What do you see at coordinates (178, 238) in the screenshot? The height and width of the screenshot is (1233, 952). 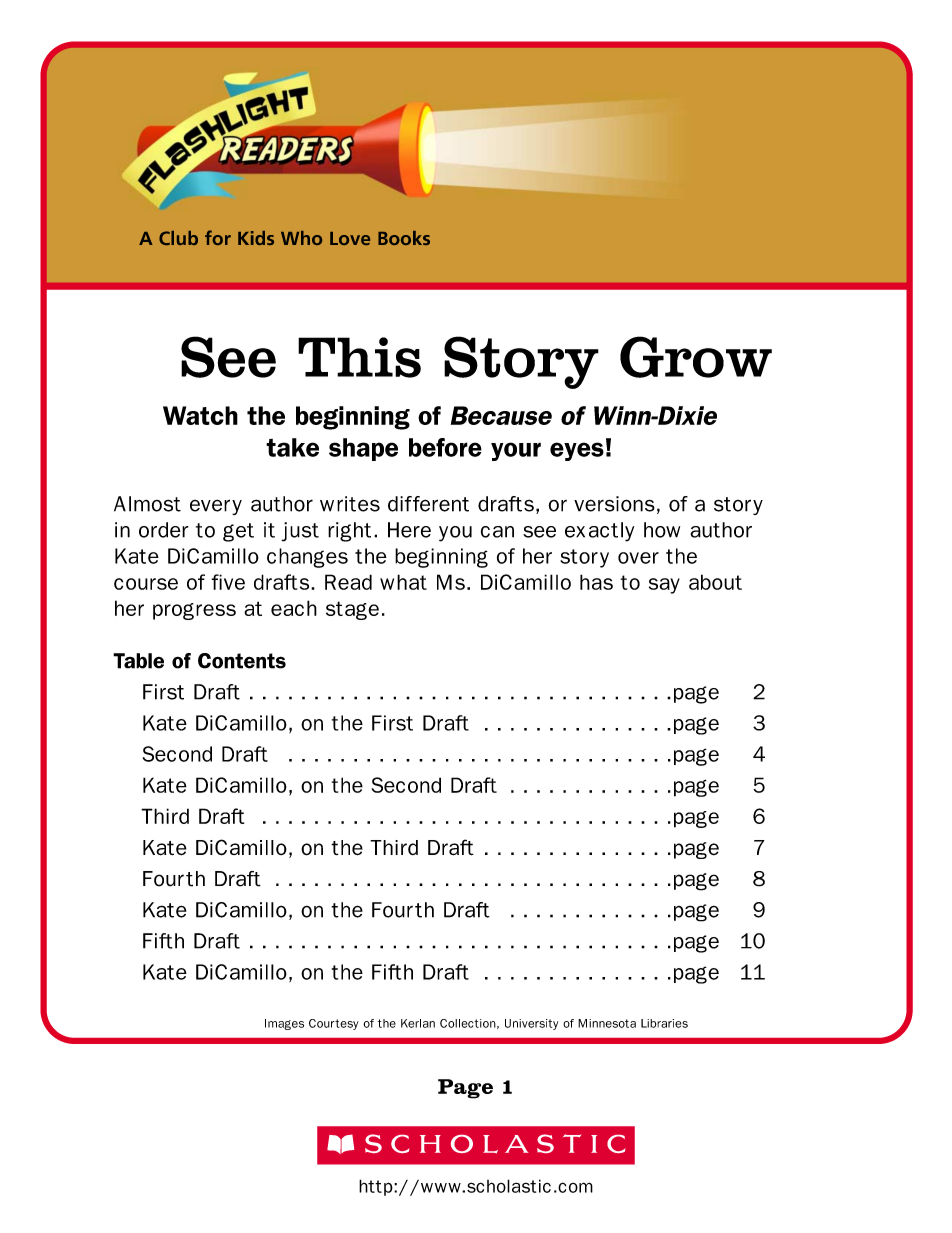 I see `Club` at bounding box center [178, 238].
